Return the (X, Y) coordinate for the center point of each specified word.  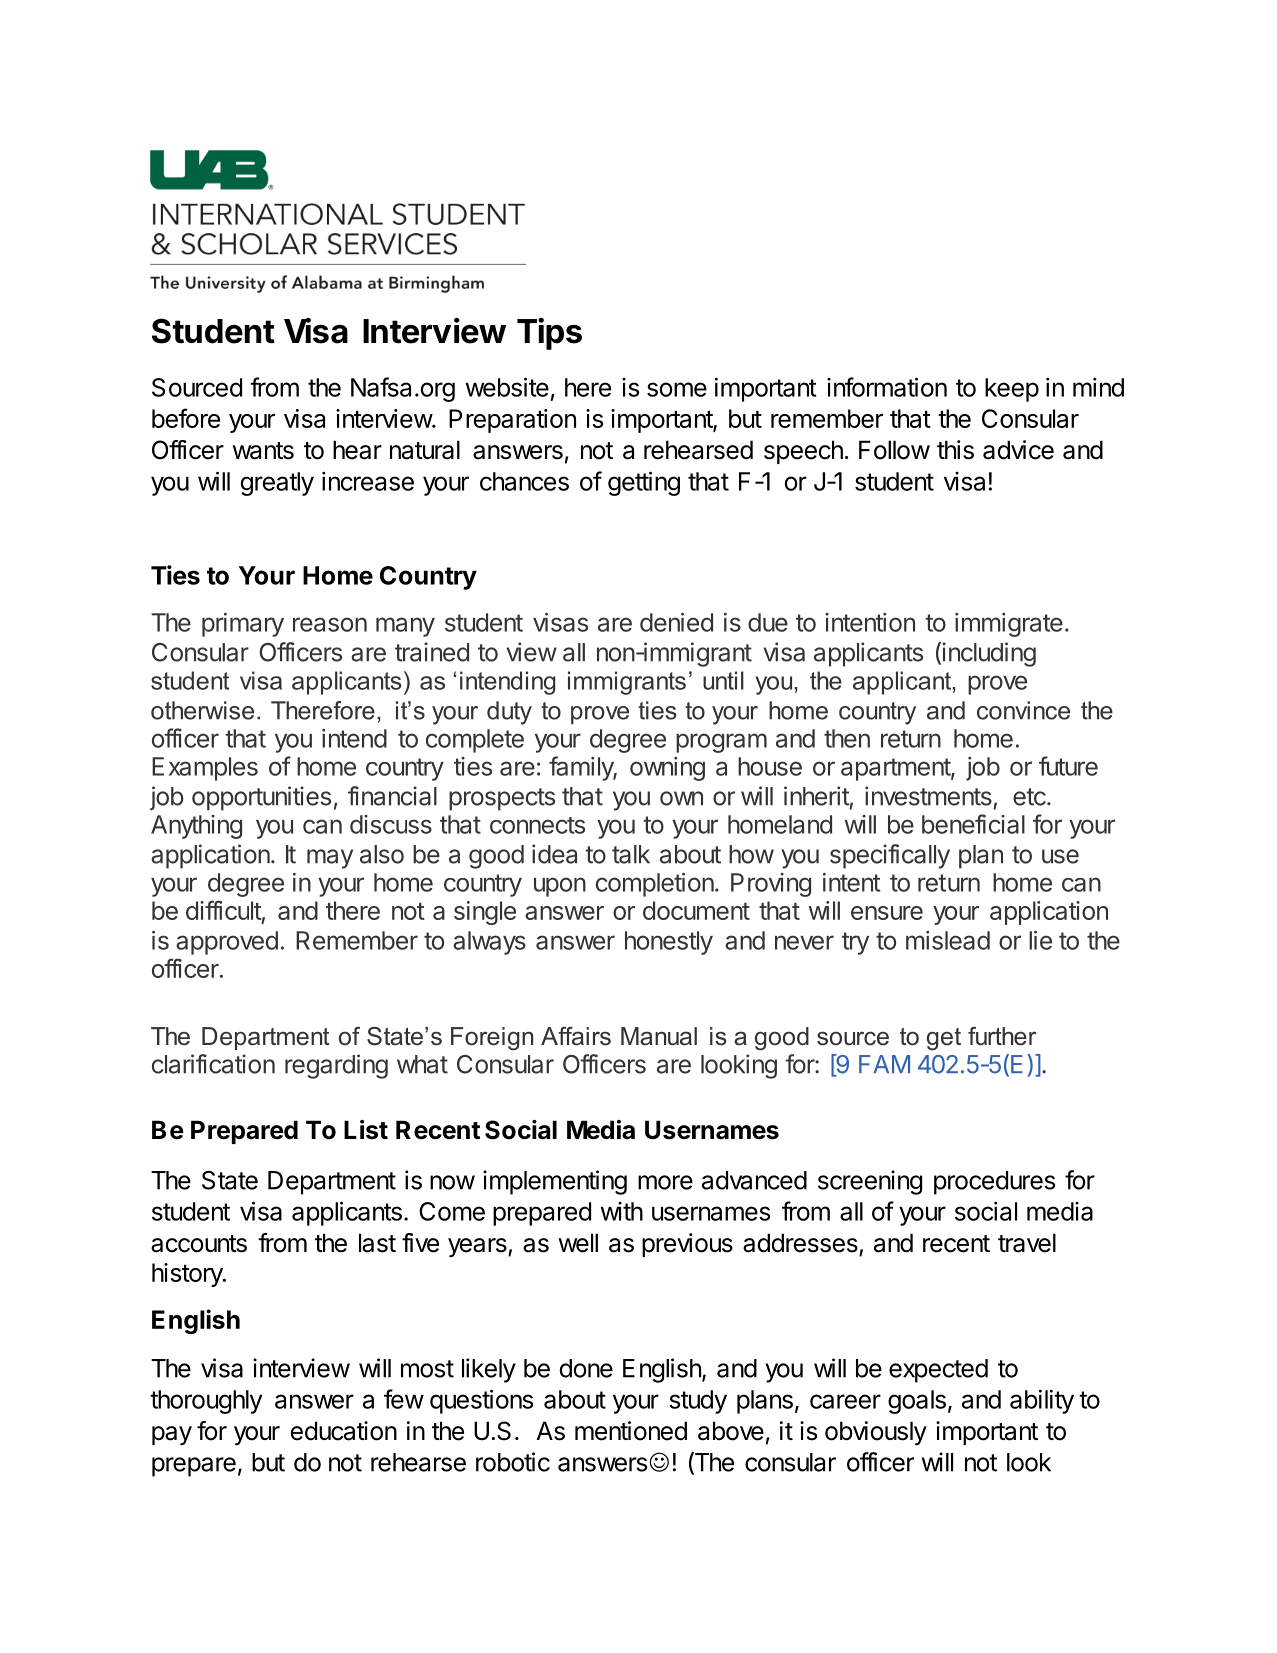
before (186, 418)
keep (1012, 390)
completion (656, 885)
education (344, 1431)
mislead (948, 940)
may (330, 859)
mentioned (631, 1431)
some (677, 389)
